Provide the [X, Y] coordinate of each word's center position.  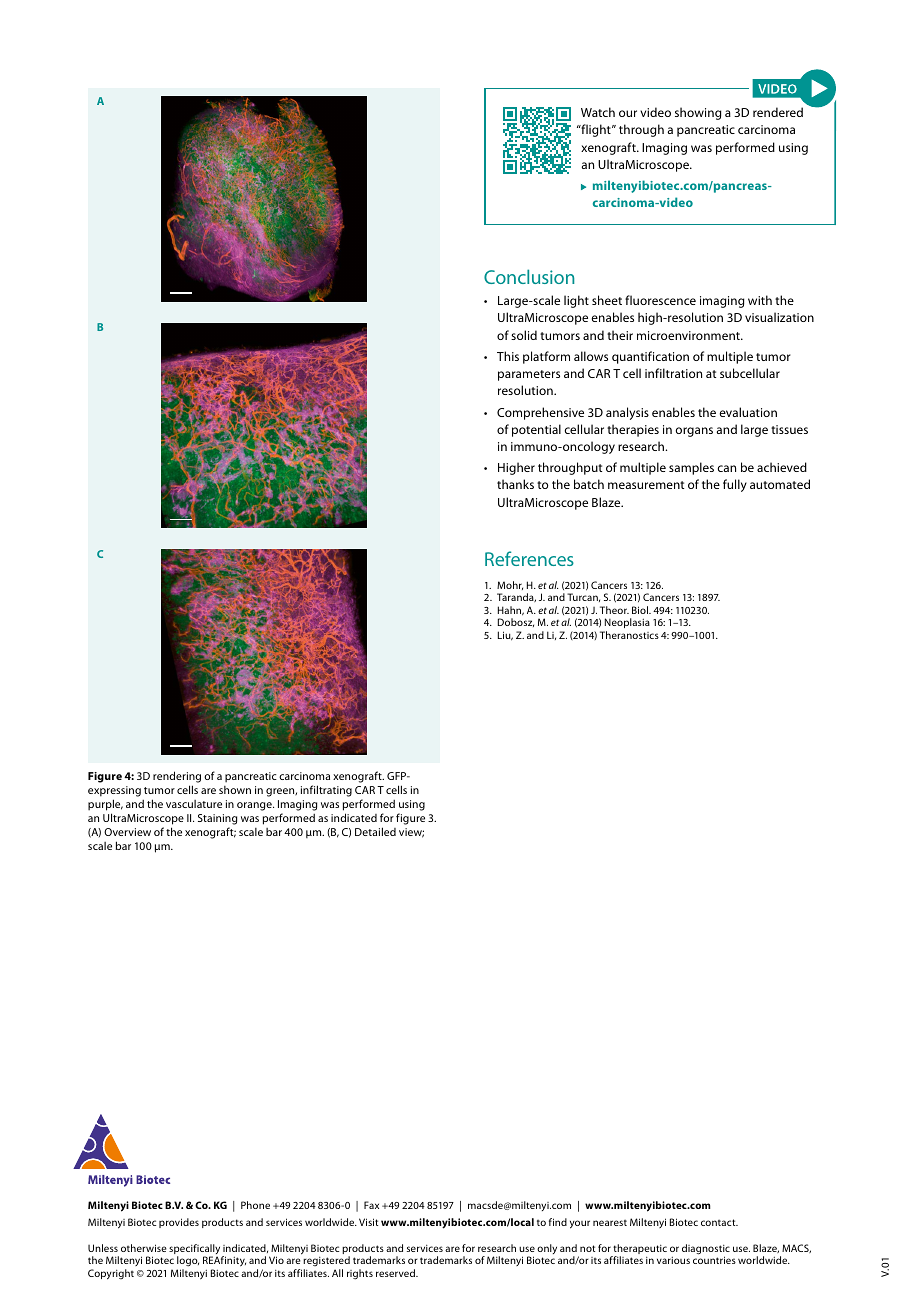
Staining [217, 819]
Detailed [375, 831]
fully [735, 485]
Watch [598, 112]
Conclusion [529, 276]
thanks [515, 484]
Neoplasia [627, 623]
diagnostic [706, 1250]
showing [698, 113]
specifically [194, 1250]
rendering [177, 777]
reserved [396, 1273]
